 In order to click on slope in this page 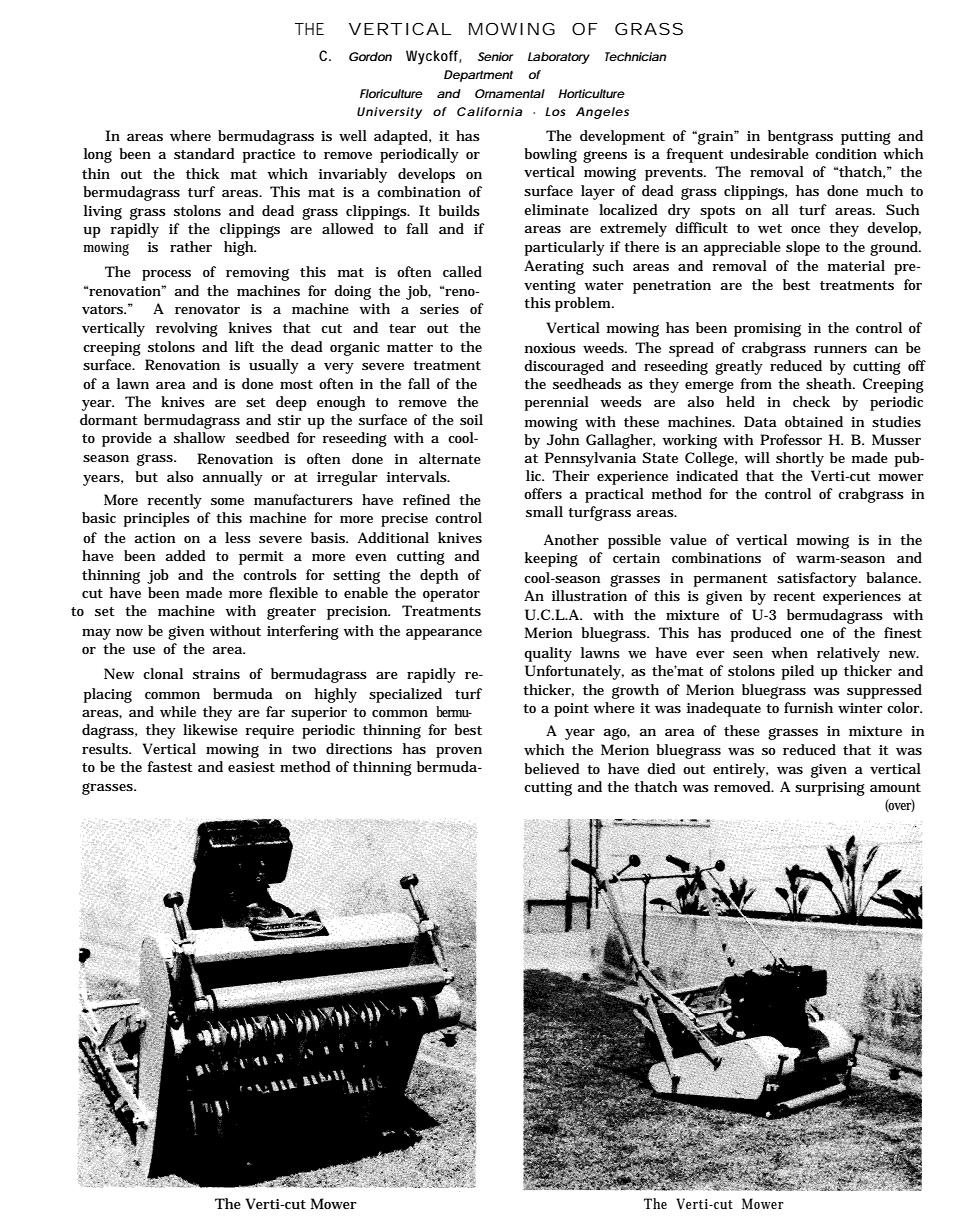, I will do `click(803, 248)`.
